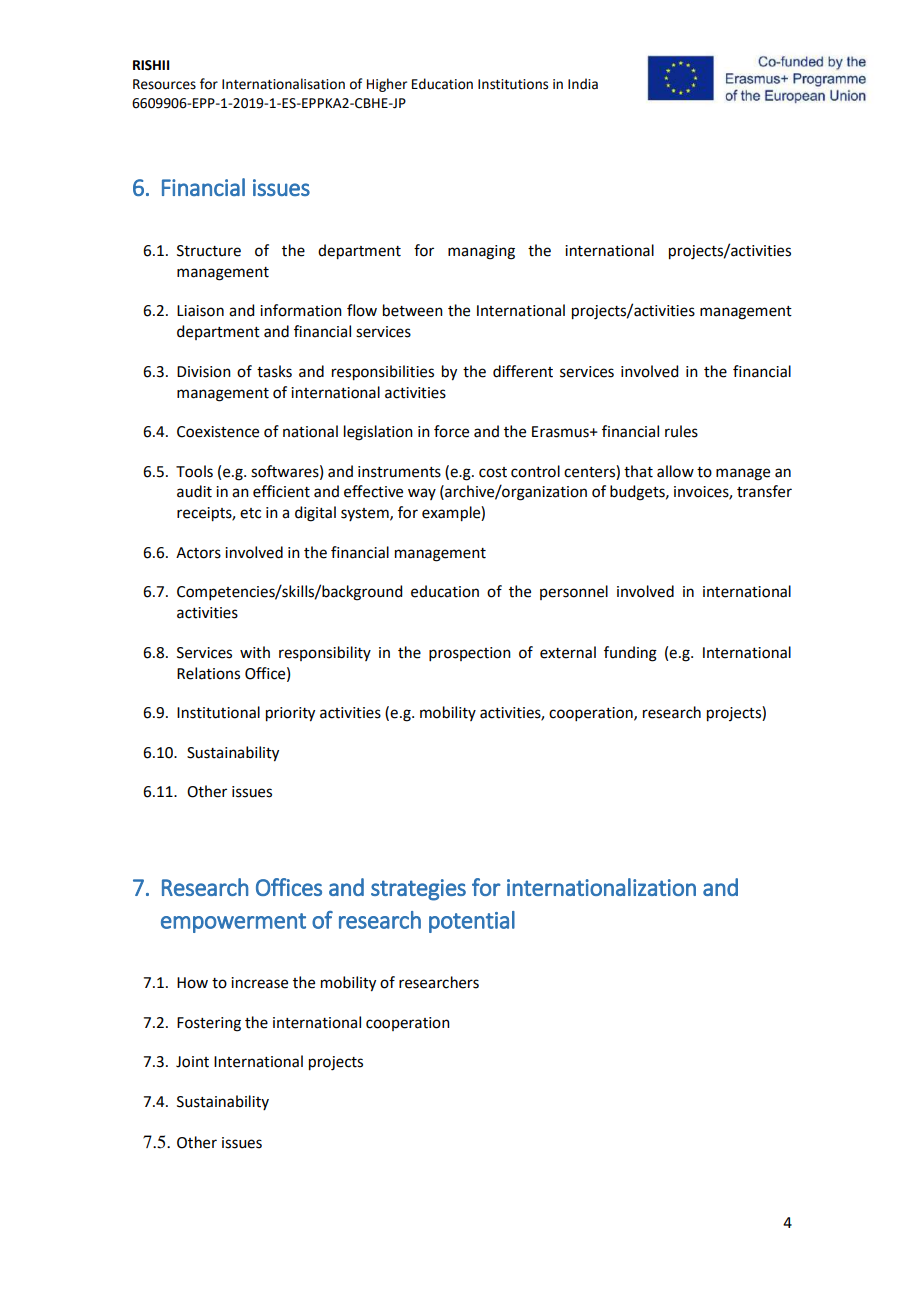  Describe the element at coordinates (513, 84) in the image. I see `Institutions` at that location.
